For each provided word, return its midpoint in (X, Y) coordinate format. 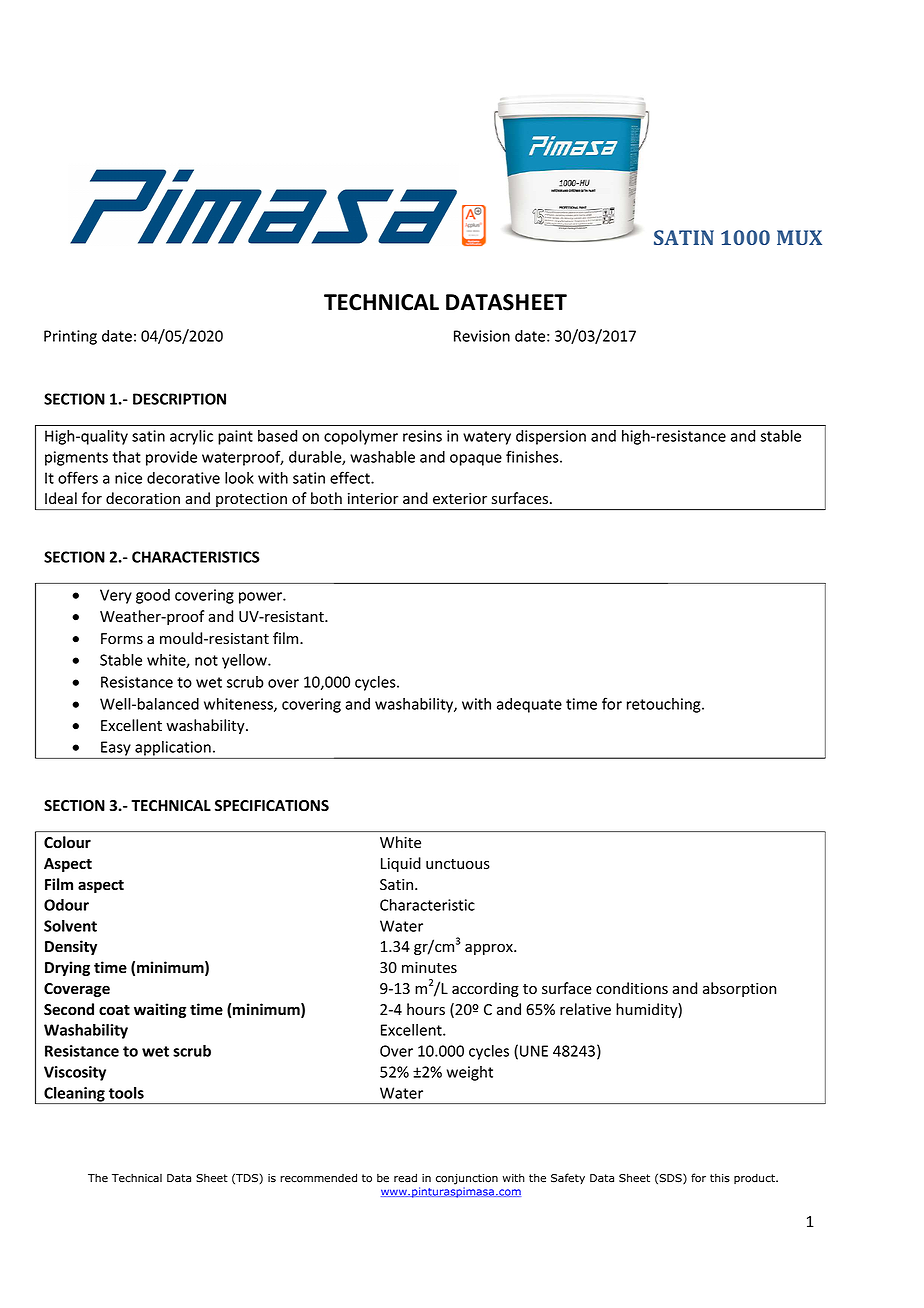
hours (426, 1009)
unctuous (458, 864)
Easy (116, 748)
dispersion (551, 437)
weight (470, 1073)
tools (126, 1093)
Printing (70, 337)
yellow (245, 661)
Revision (482, 336)
